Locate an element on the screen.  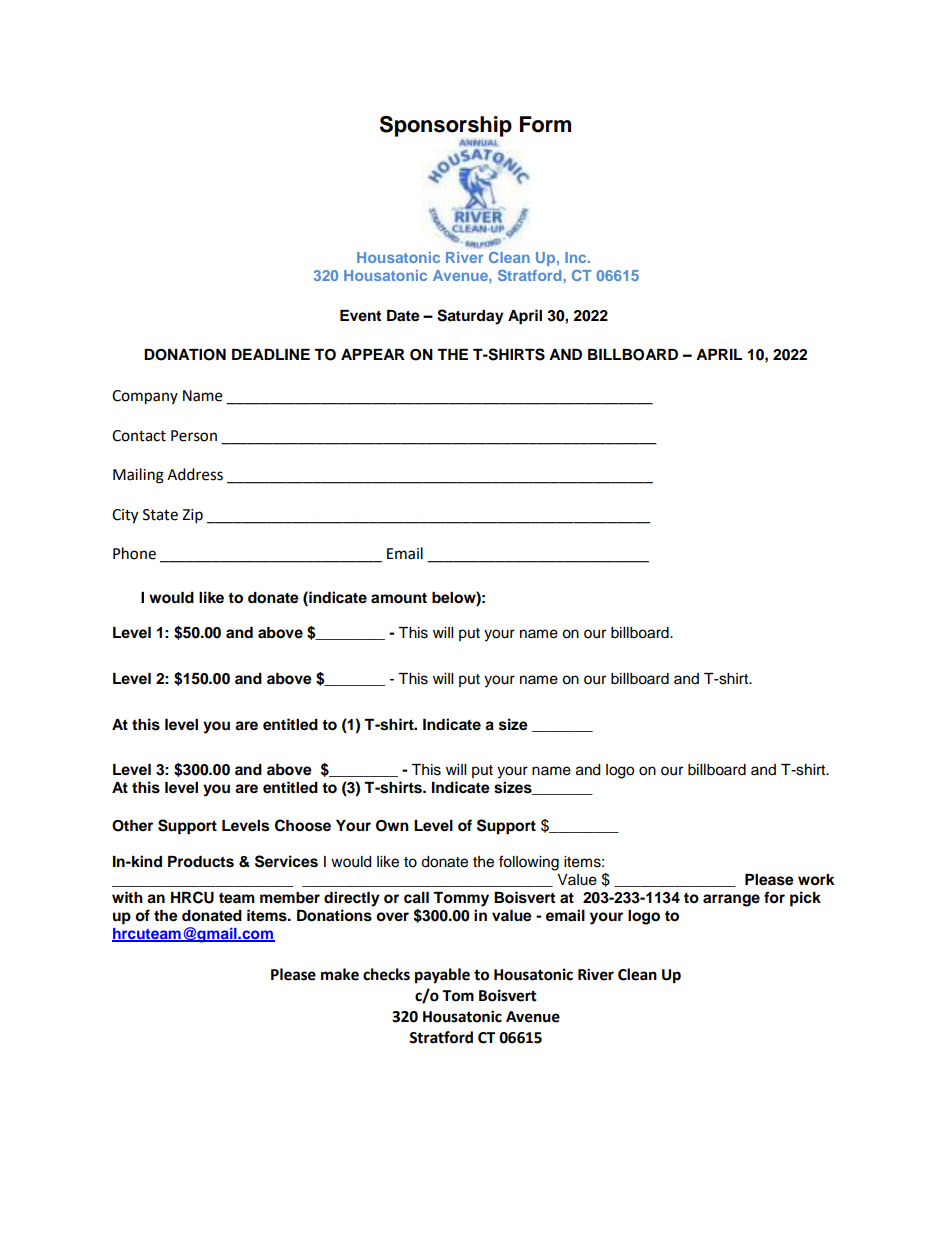
arrange is located at coordinates (731, 900).
